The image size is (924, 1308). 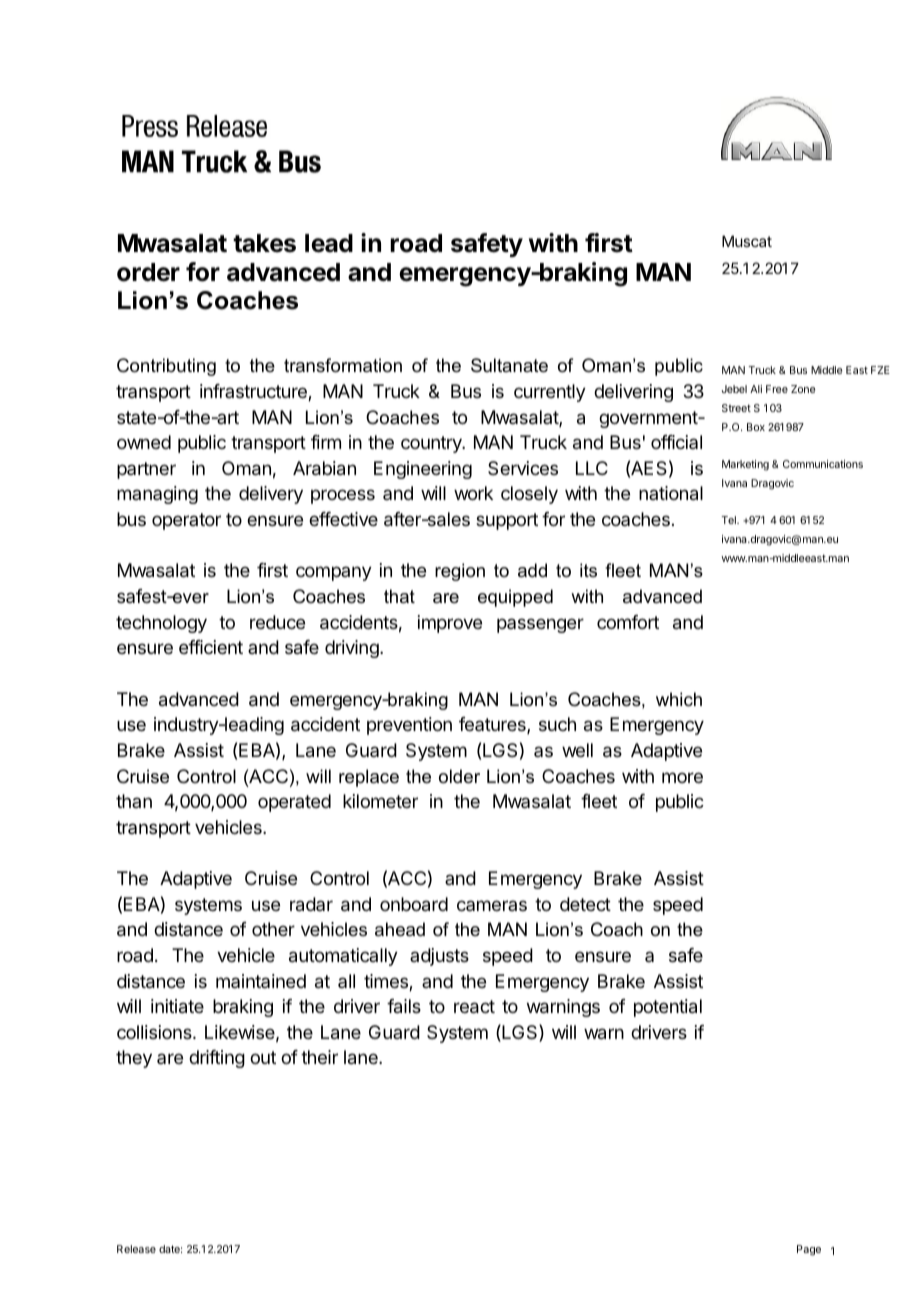 What do you see at coordinates (493, 725) in the screenshot?
I see `features` at bounding box center [493, 725].
